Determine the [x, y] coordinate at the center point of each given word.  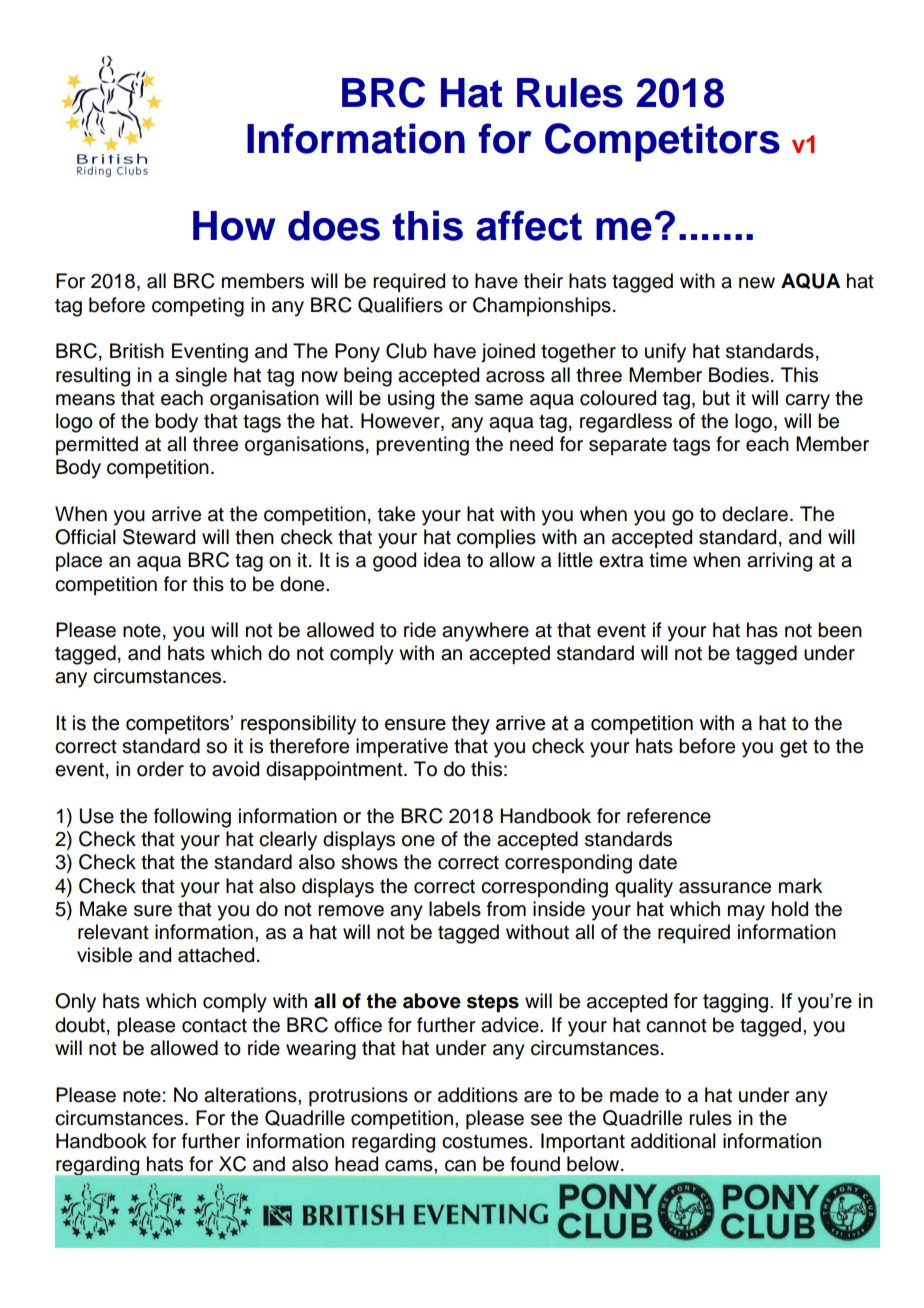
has [762, 630]
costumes [486, 1142]
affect [529, 225]
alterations [251, 1095]
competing [198, 307]
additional [673, 1141]
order [160, 769]
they [471, 725]
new [757, 283]
